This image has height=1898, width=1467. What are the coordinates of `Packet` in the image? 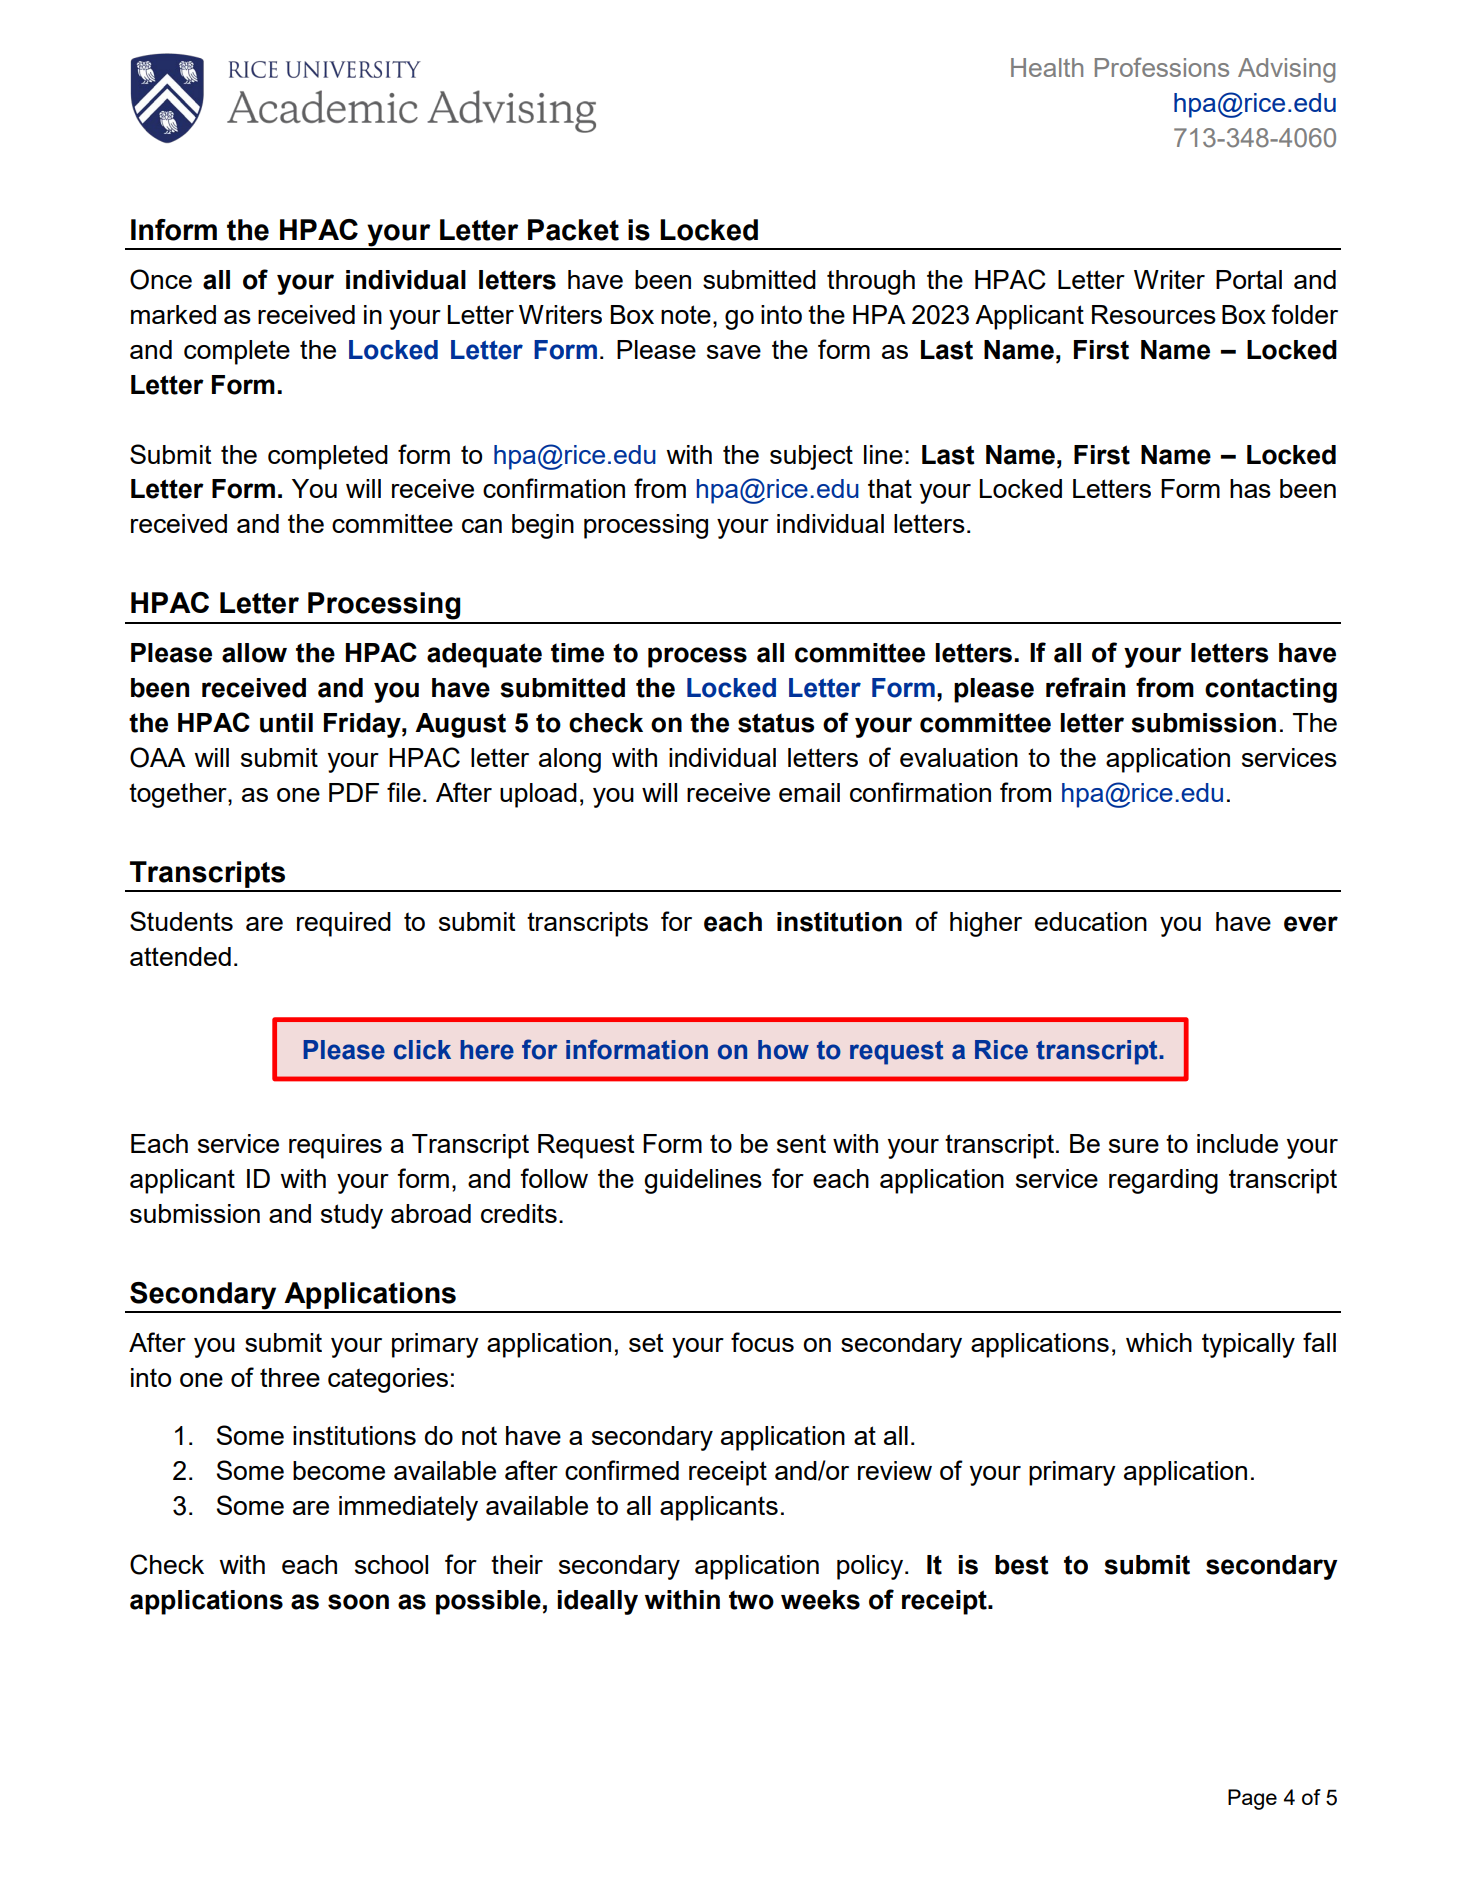 It's located at (573, 230).
